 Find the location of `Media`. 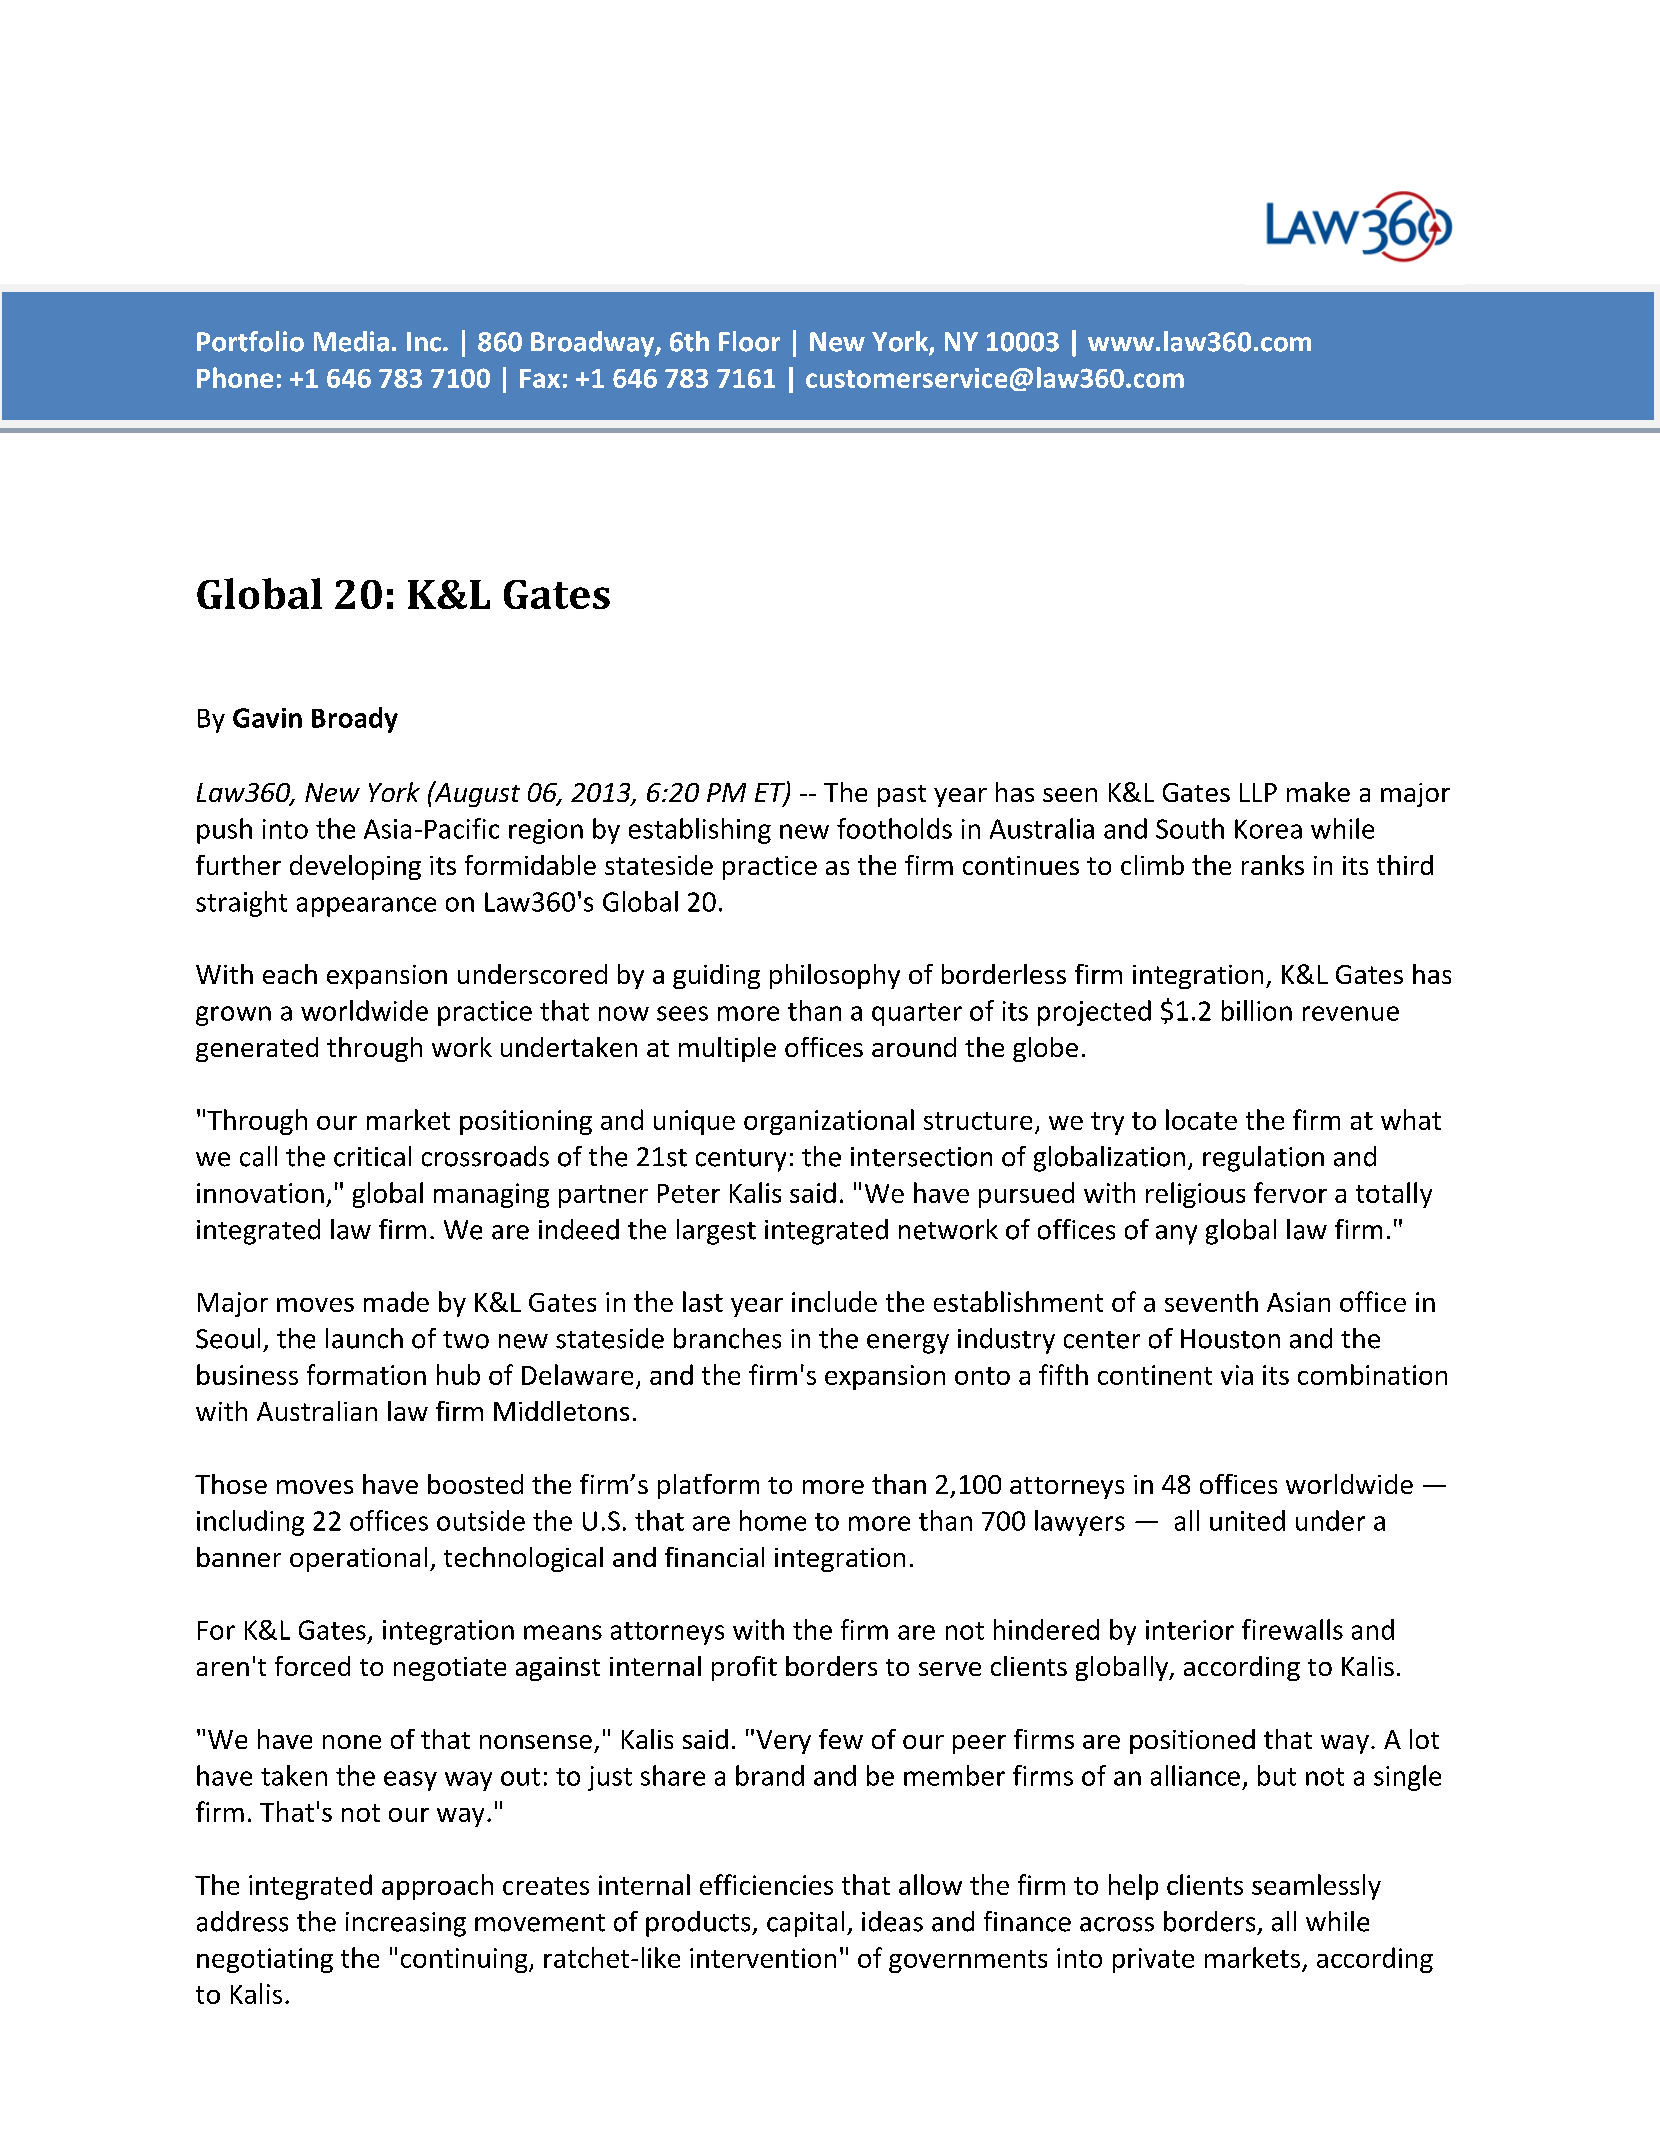

Media is located at coordinates (351, 341).
